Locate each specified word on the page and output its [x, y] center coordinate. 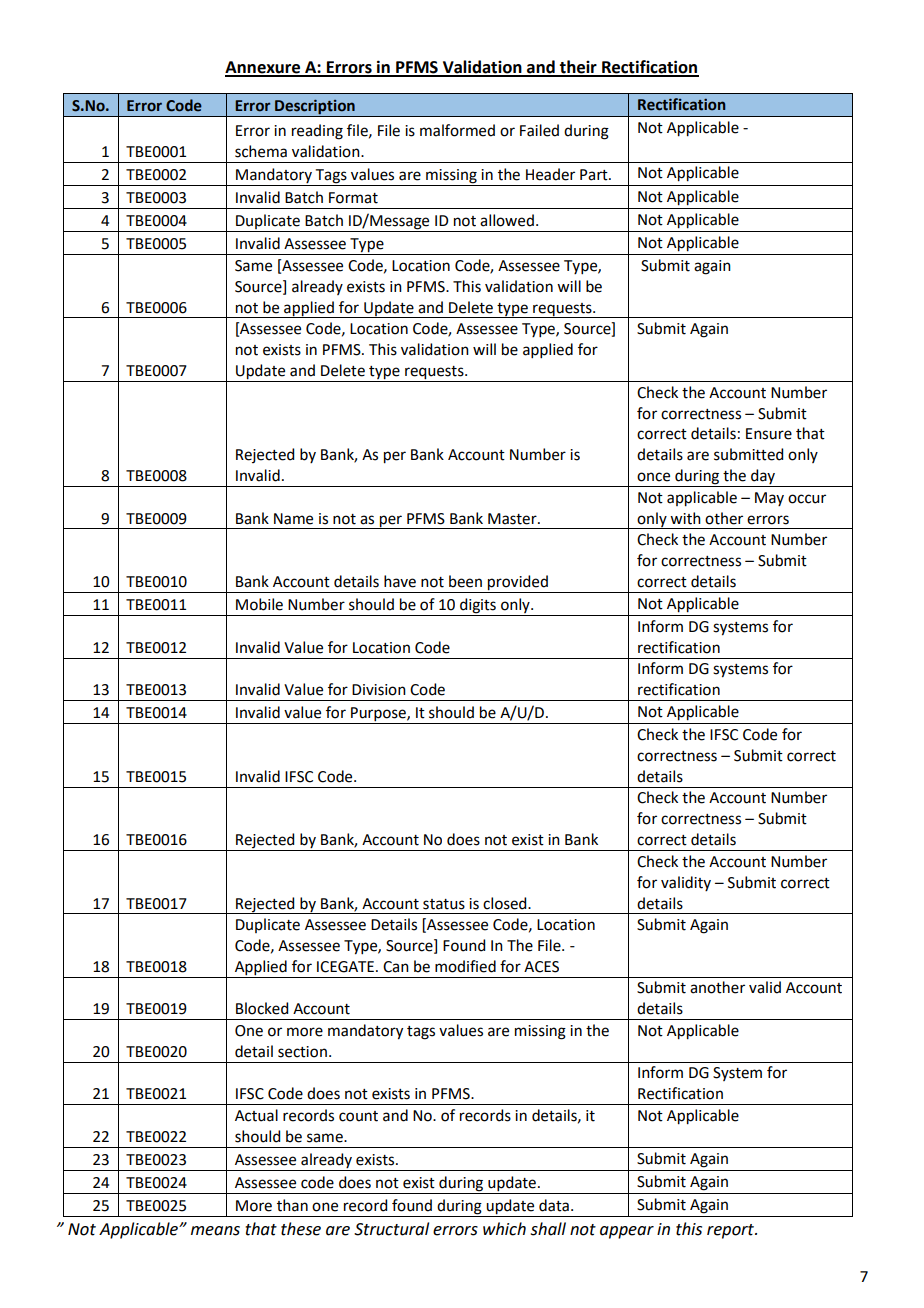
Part [595, 175]
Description [315, 108]
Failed [539, 130]
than [292, 1205]
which [504, 1229]
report [732, 1231]
